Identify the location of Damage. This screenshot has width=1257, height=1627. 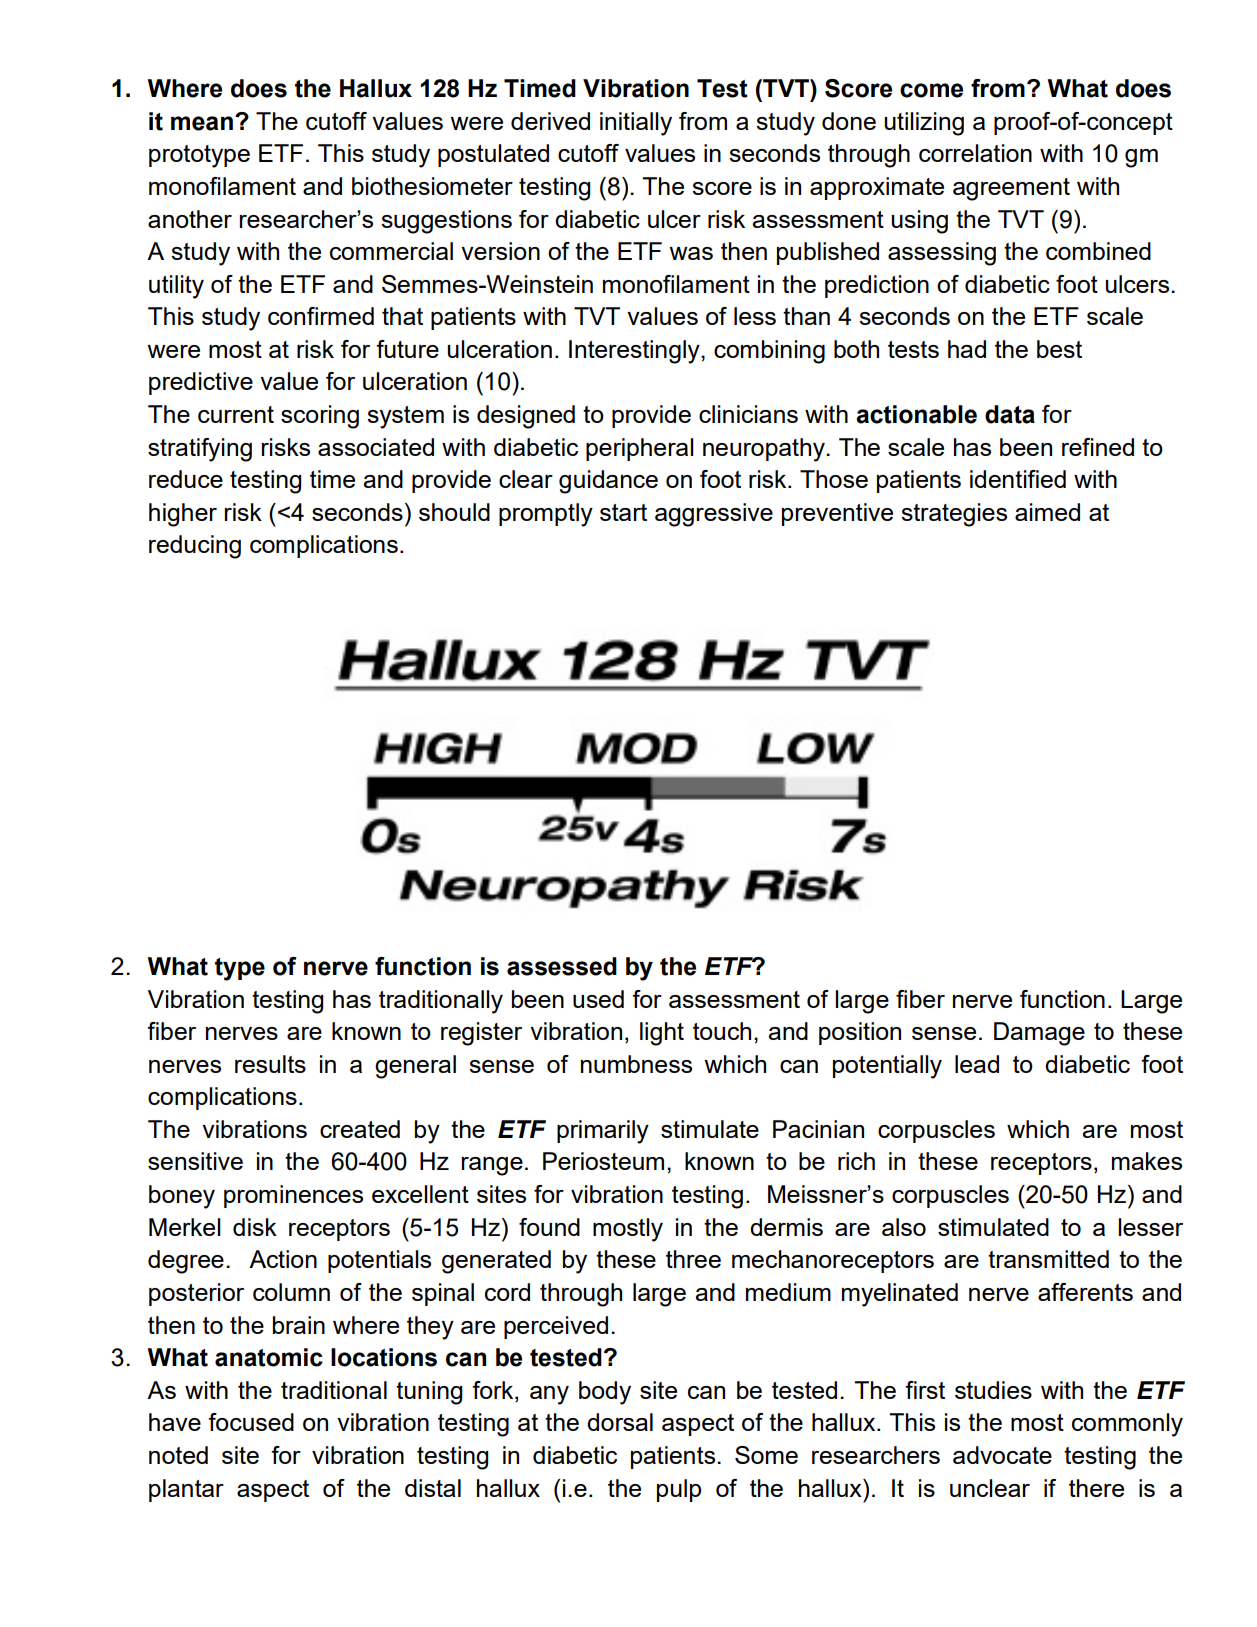
(1039, 1034).
